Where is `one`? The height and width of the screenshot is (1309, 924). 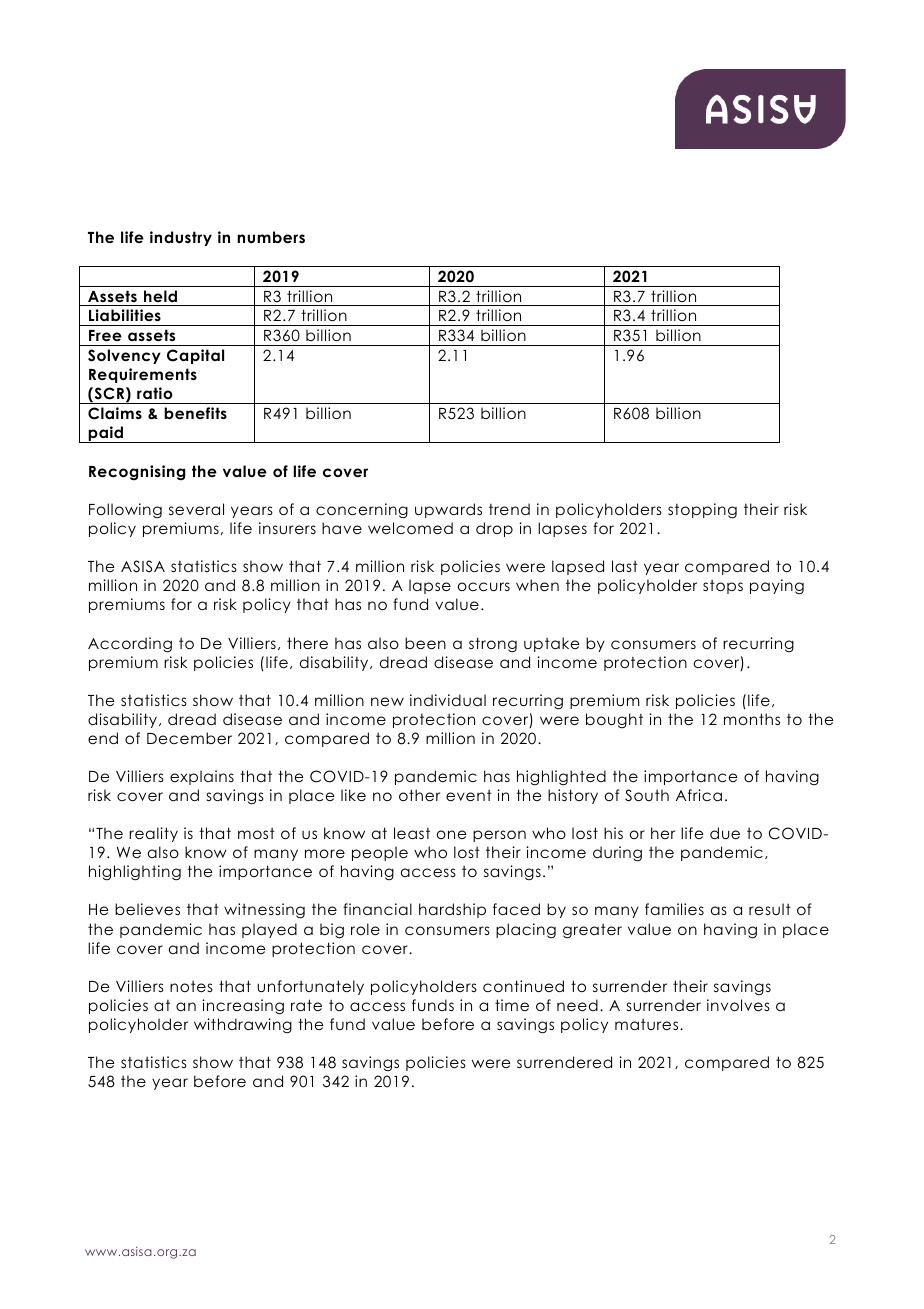
one is located at coordinates (451, 834).
